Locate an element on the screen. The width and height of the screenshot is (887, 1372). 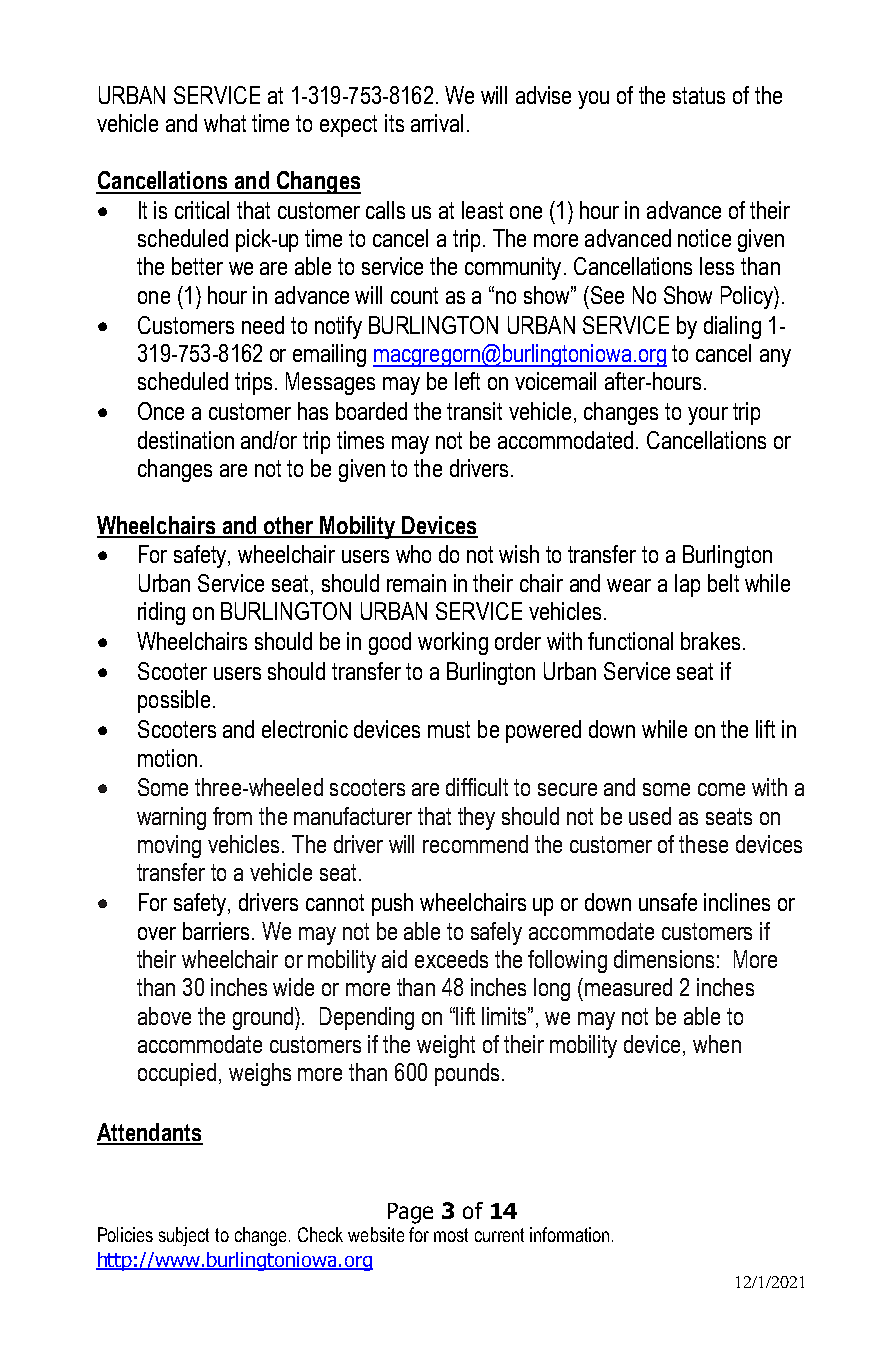
recommend is located at coordinates (475, 844).
